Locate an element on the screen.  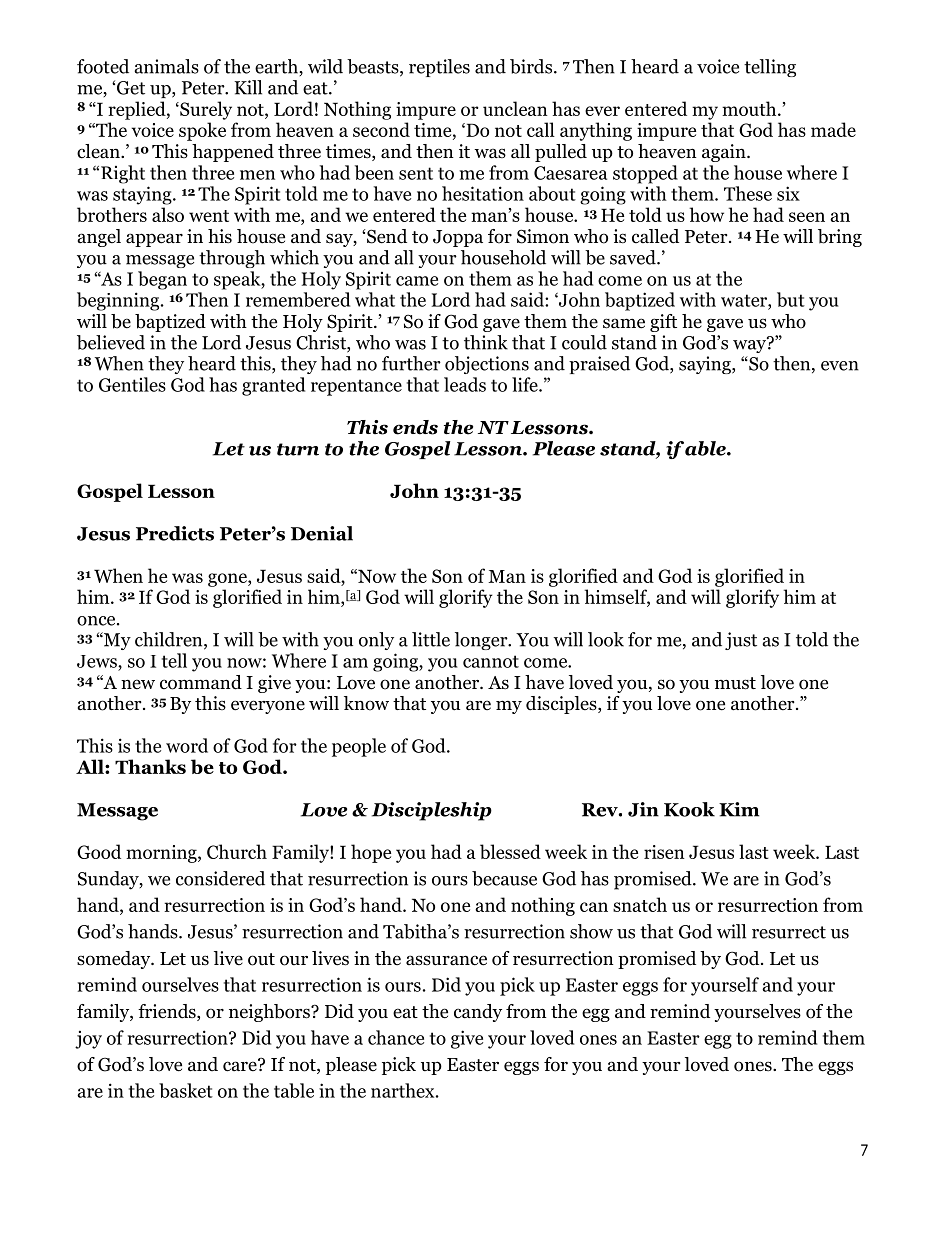
Surely is located at coordinates (205, 110).
